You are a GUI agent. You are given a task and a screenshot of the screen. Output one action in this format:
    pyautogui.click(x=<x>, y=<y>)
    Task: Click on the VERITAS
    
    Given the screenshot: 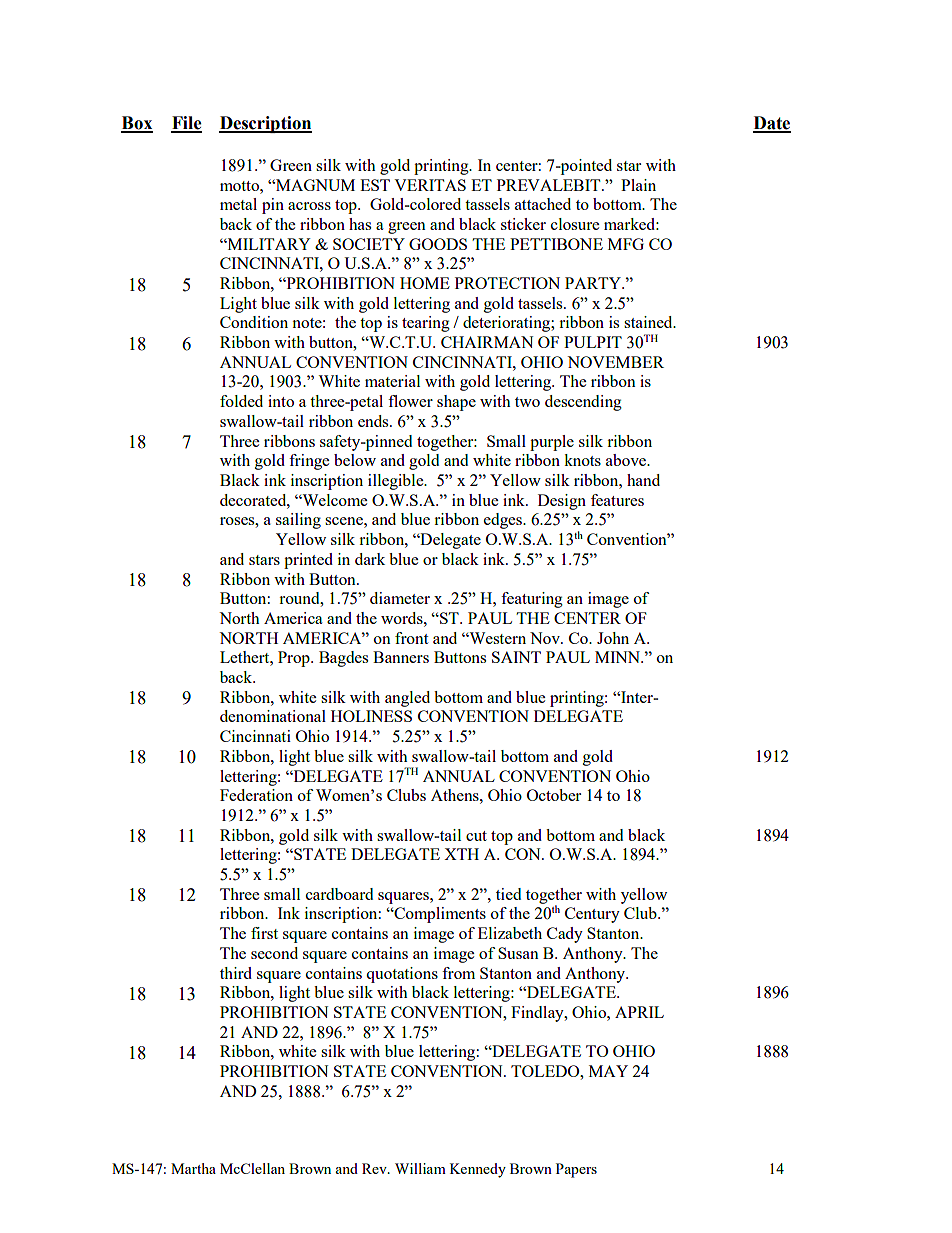 What is the action you would take?
    pyautogui.click(x=430, y=185)
